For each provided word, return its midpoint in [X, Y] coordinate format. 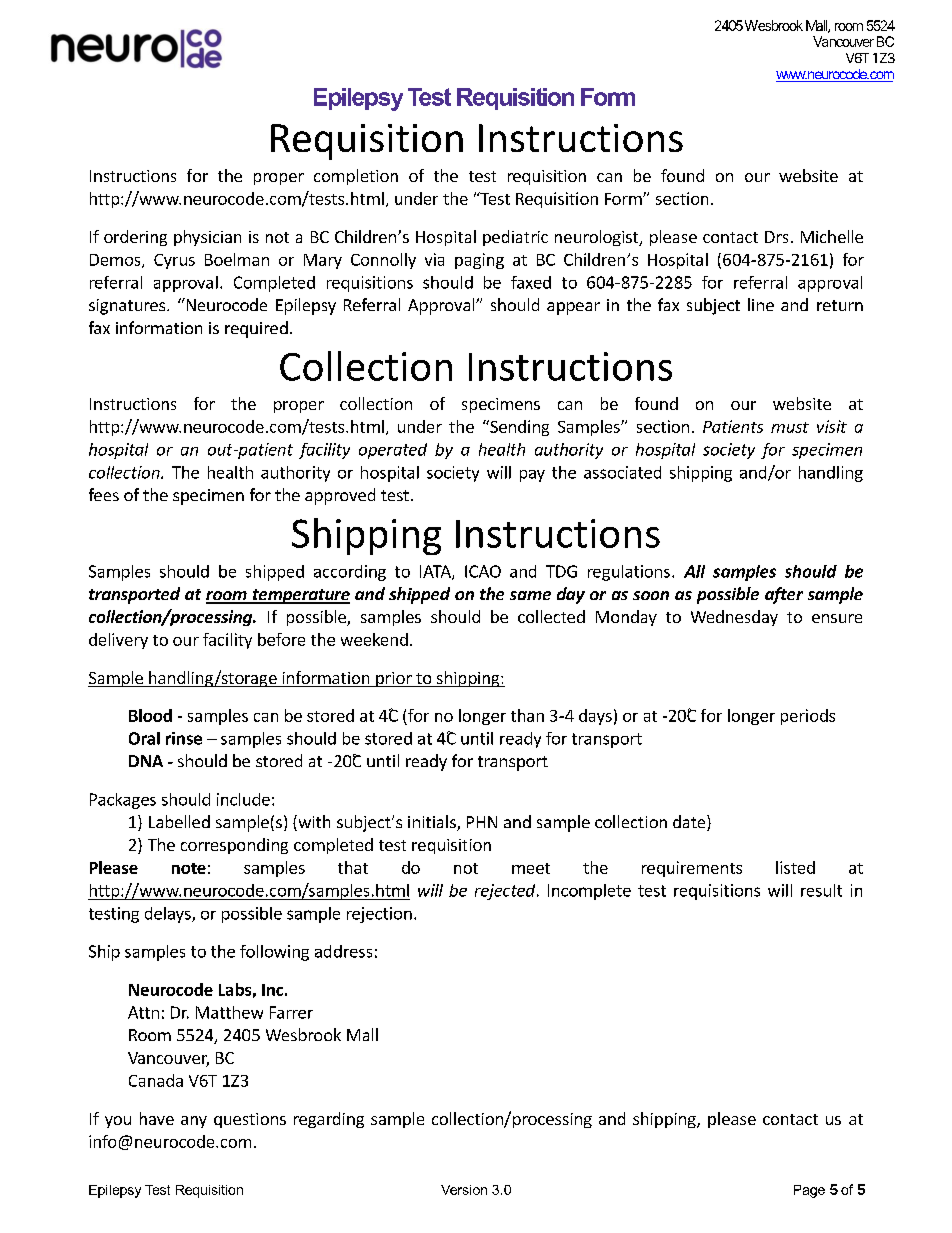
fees [104, 494]
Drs [776, 237]
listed [795, 867]
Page [809, 1191]
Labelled [179, 821]
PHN [482, 822]
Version [464, 1190]
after [784, 595]
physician [207, 238]
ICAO [483, 571]
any [194, 1122]
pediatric [515, 238]
